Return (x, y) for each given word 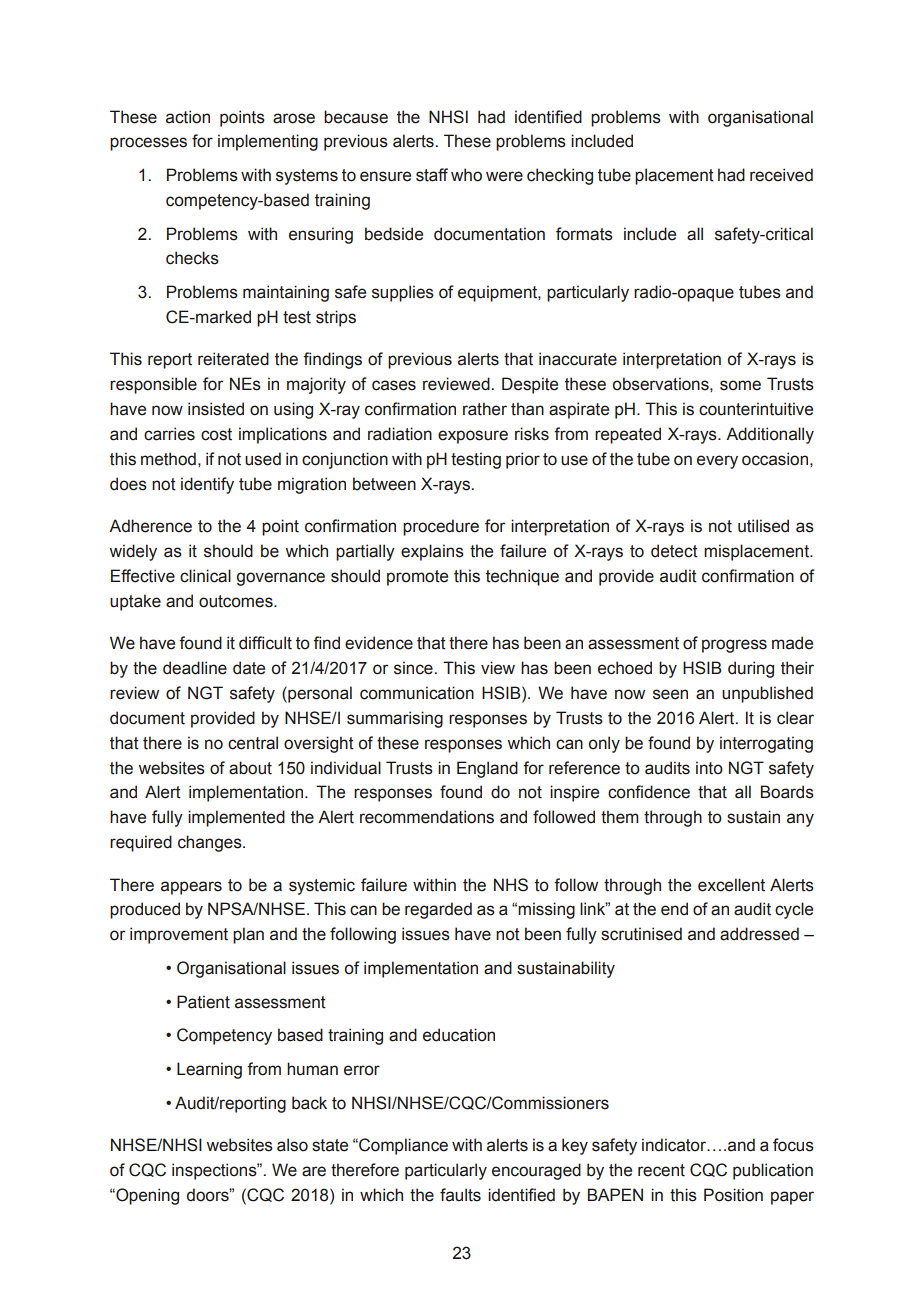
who (466, 175)
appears (191, 888)
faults (460, 1195)
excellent (731, 885)
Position (733, 1195)
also (292, 1145)
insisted (216, 409)
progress (734, 646)
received (781, 175)
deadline (195, 668)
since (414, 668)
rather (485, 409)
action (188, 117)
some (740, 385)
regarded (438, 910)
